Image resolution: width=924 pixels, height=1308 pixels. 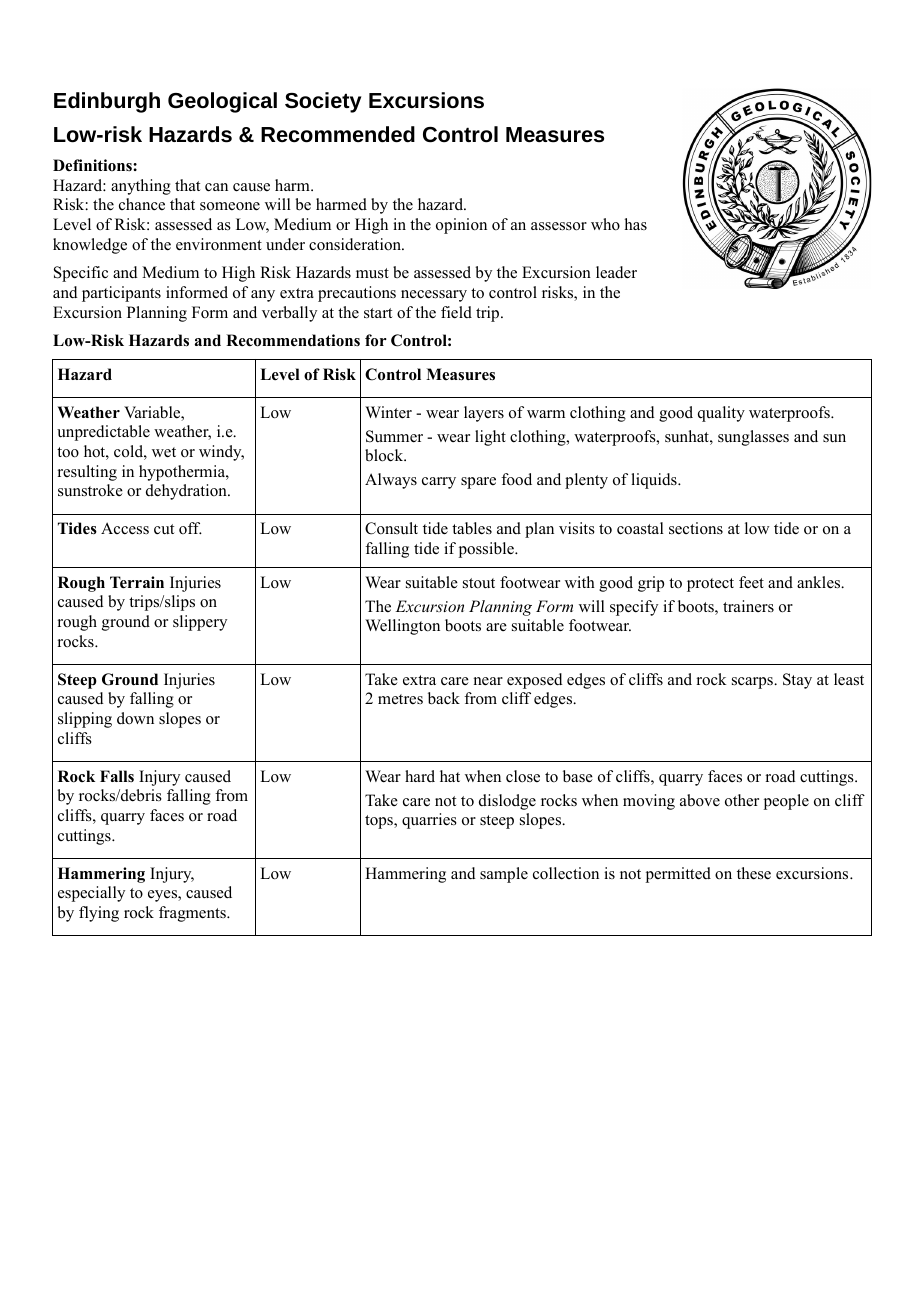 What do you see at coordinates (193, 914) in the page?
I see `fragments` at bounding box center [193, 914].
